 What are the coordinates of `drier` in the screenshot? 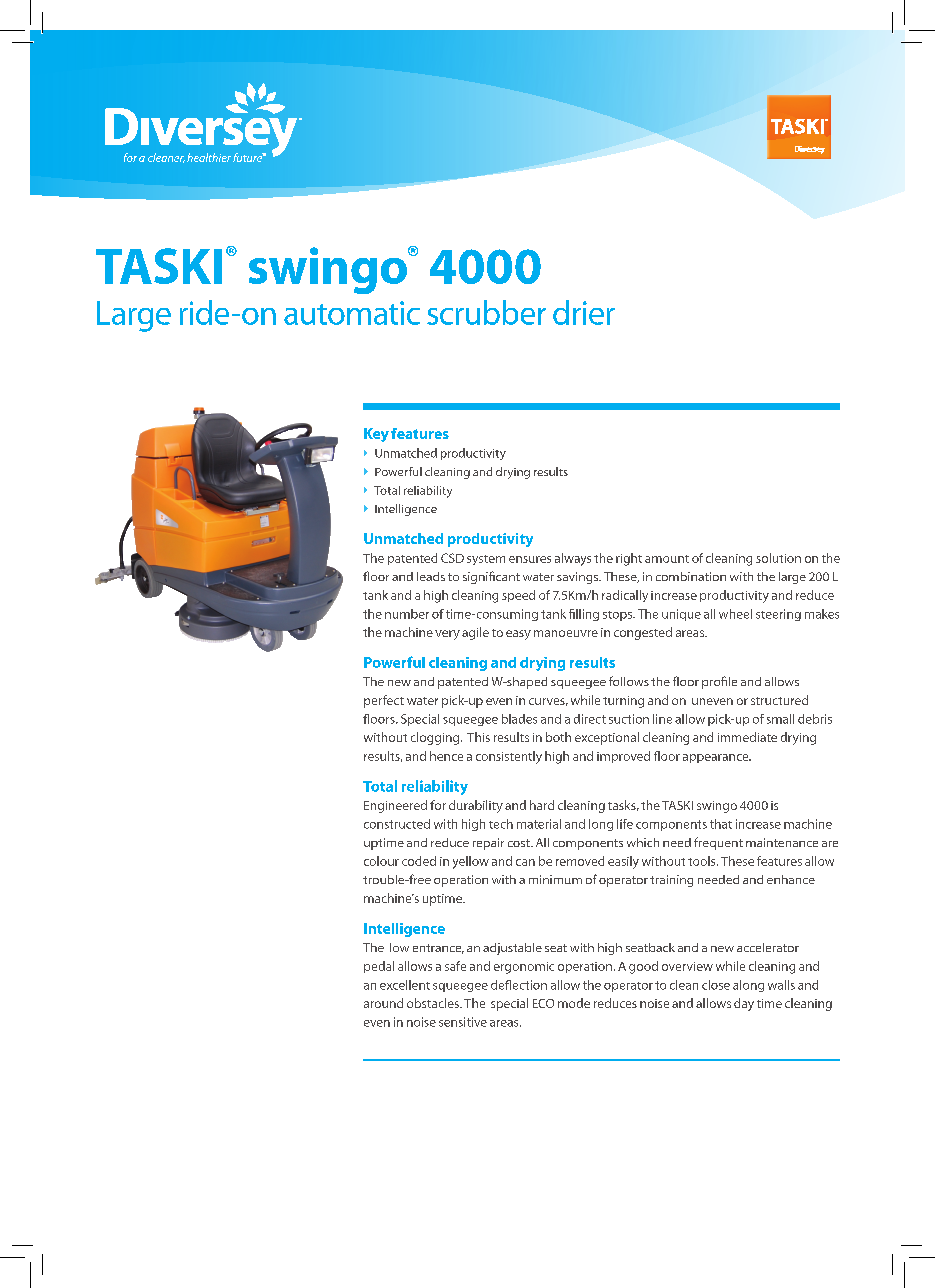 It's located at (584, 312).
